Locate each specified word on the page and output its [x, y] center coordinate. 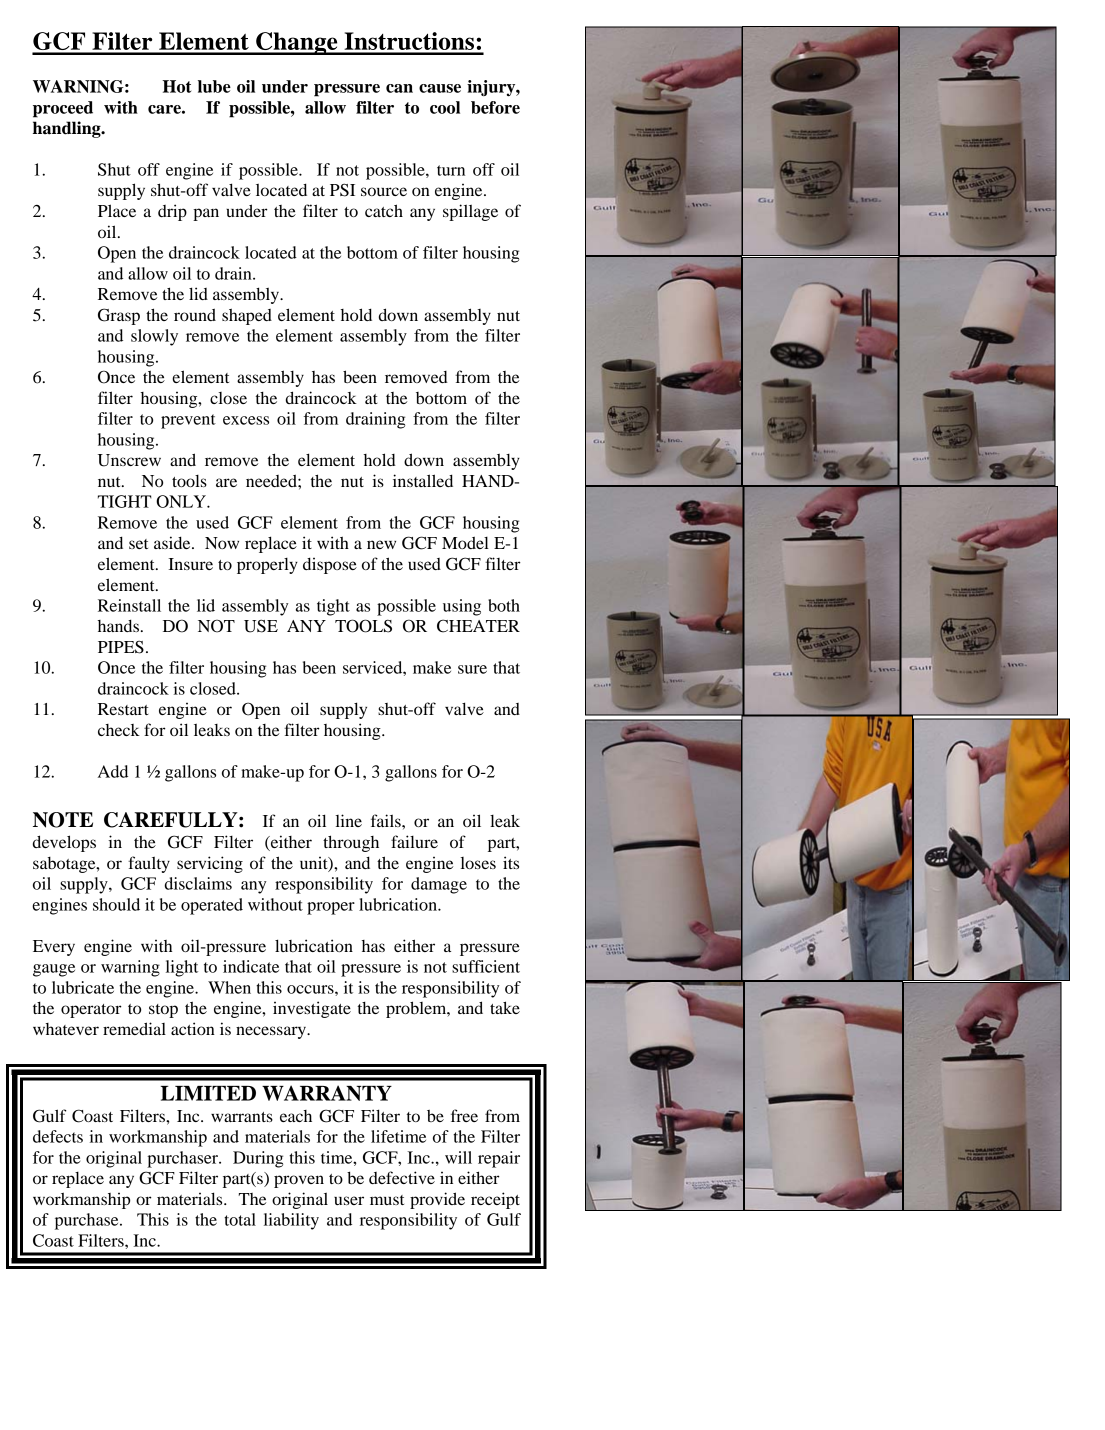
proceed [63, 109]
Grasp [119, 316]
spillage [470, 212]
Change [297, 43]
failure [414, 841]
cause [440, 88]
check [119, 730]
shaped [247, 316]
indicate [251, 966]
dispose [330, 565]
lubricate [83, 987]
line [349, 820]
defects [58, 1136]
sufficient [486, 966]
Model [465, 542]
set [138, 544]
